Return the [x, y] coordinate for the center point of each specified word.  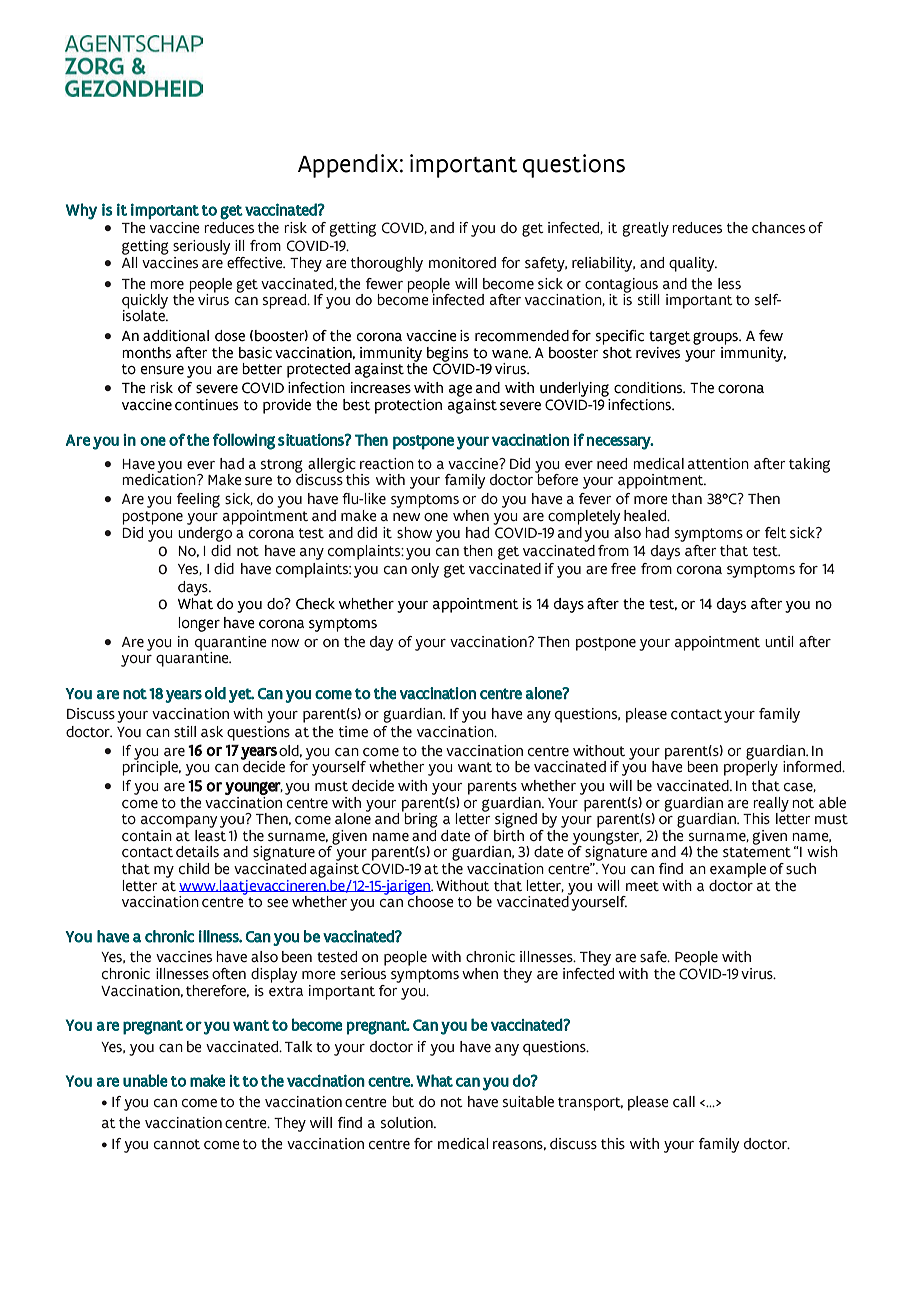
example [738, 870]
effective [256, 263]
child [194, 869]
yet [241, 695]
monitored [462, 263]
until [779, 642]
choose [431, 901]
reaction [387, 464]
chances [778, 228]
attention [718, 464]
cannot [177, 1144]
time [353, 732]
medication [160, 479]
